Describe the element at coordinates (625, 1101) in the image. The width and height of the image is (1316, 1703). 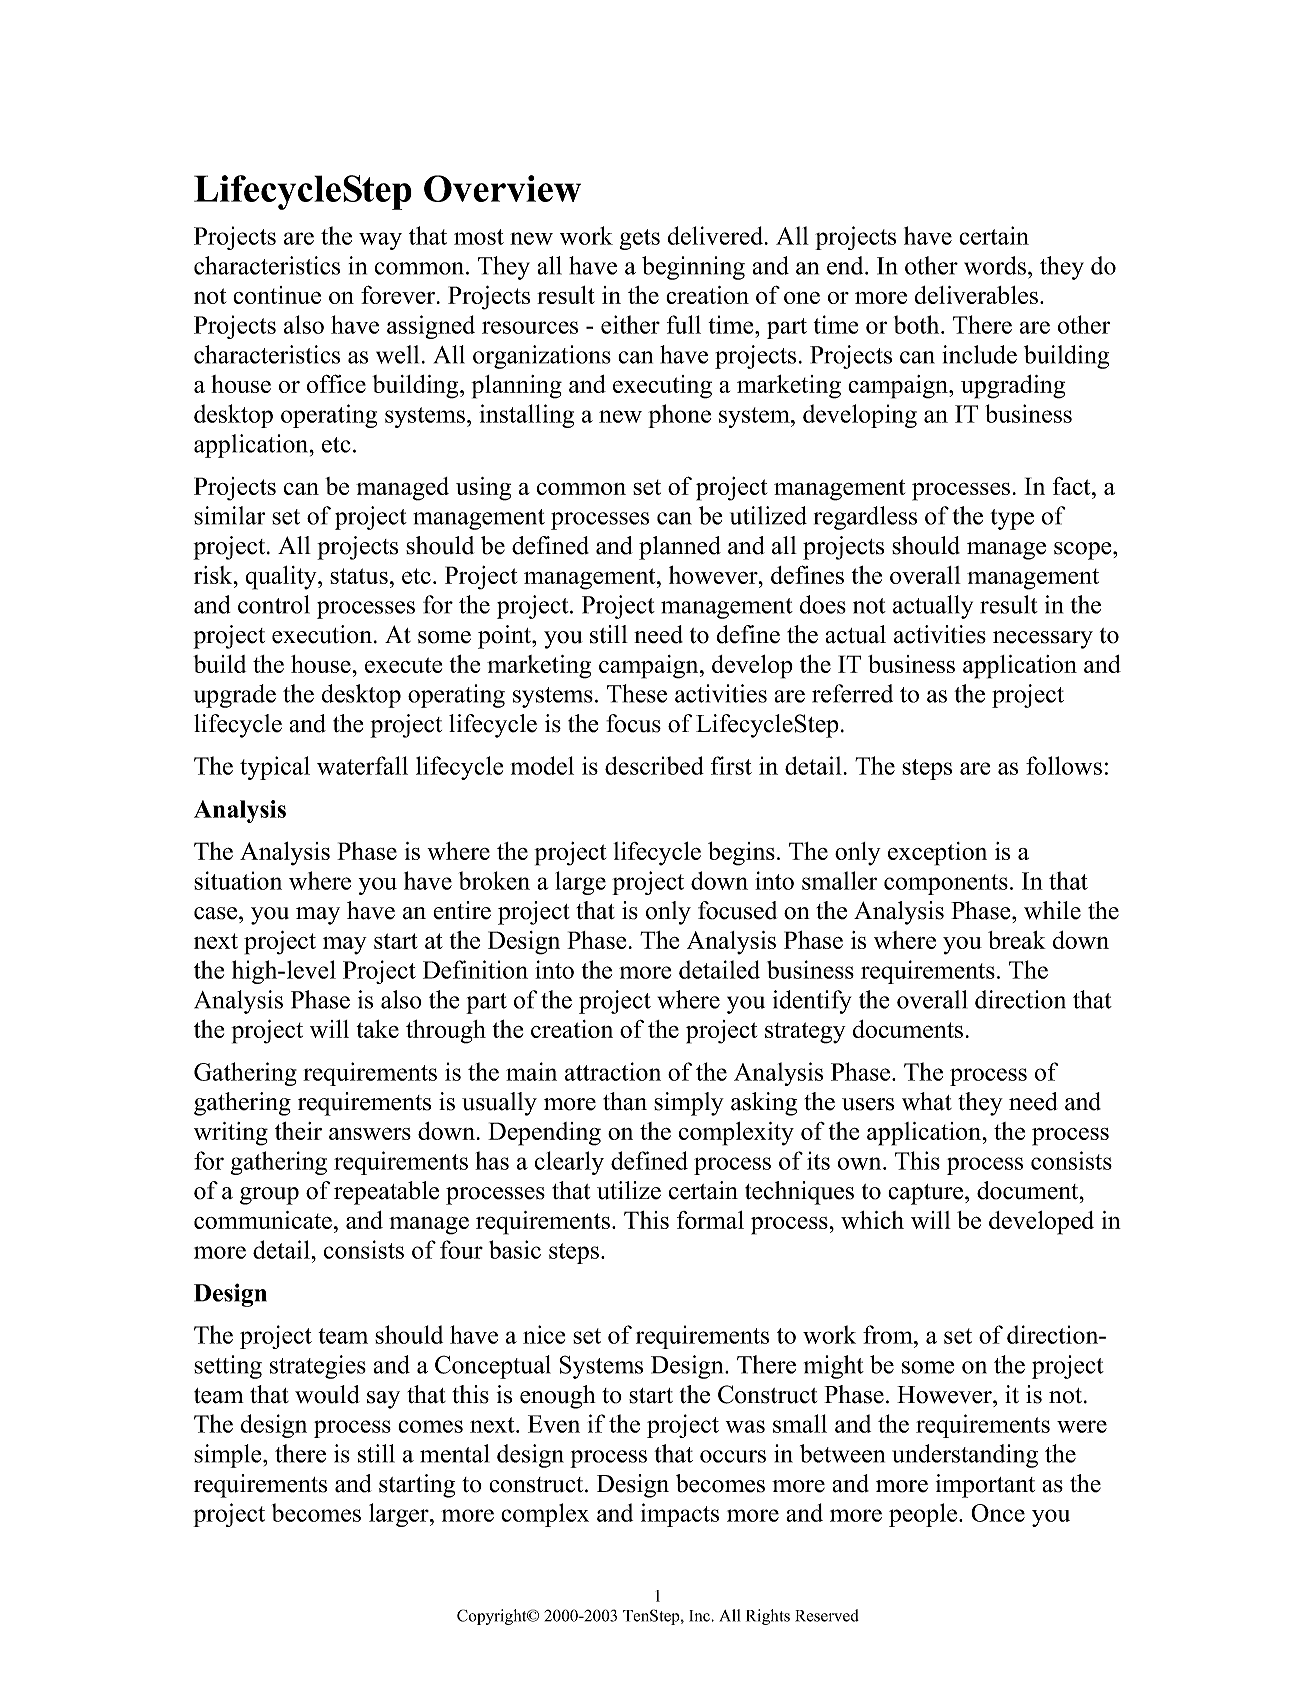
I see `than` at that location.
